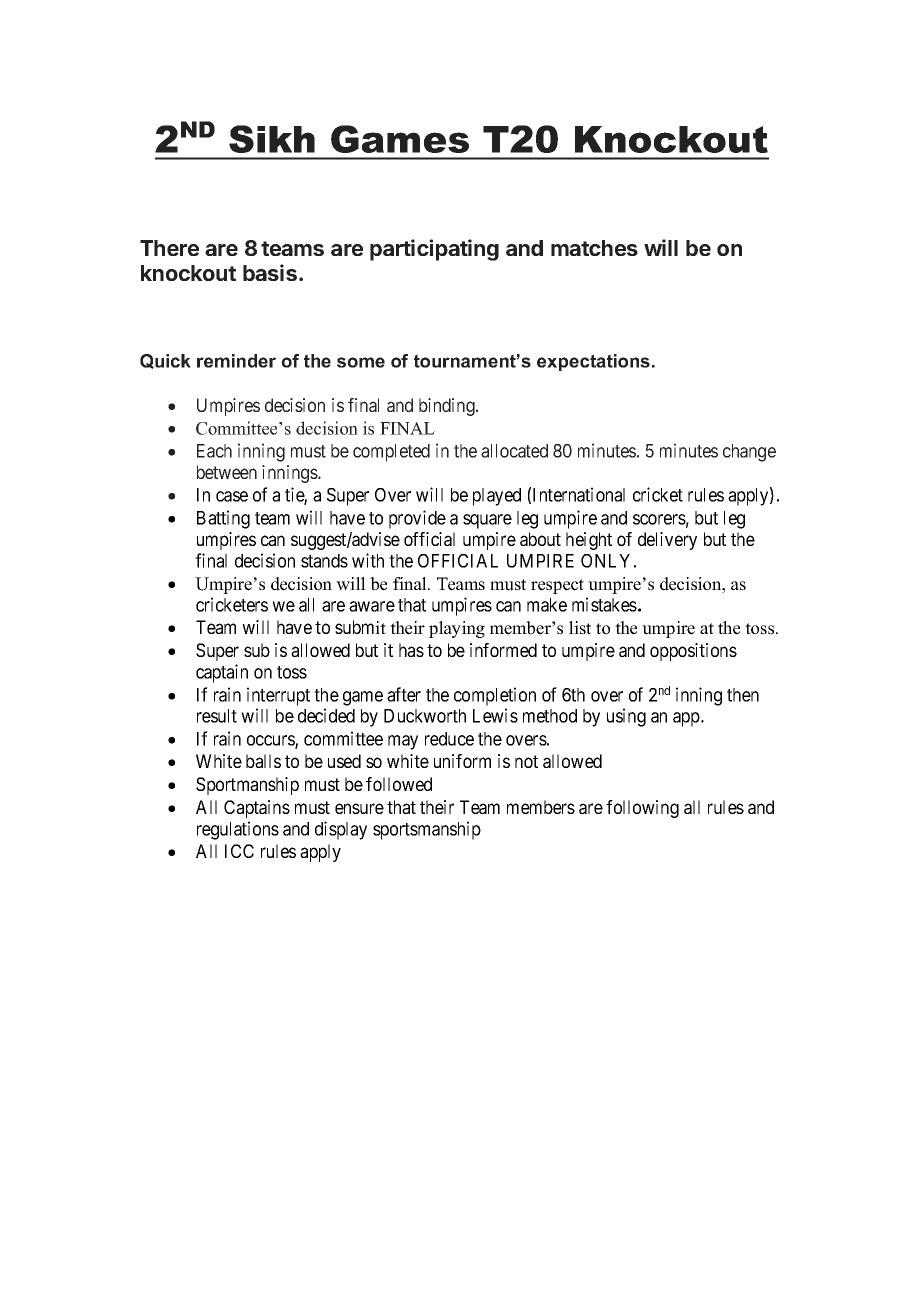  What do you see at coordinates (427, 830) in the image?
I see `sportsmanship` at bounding box center [427, 830].
